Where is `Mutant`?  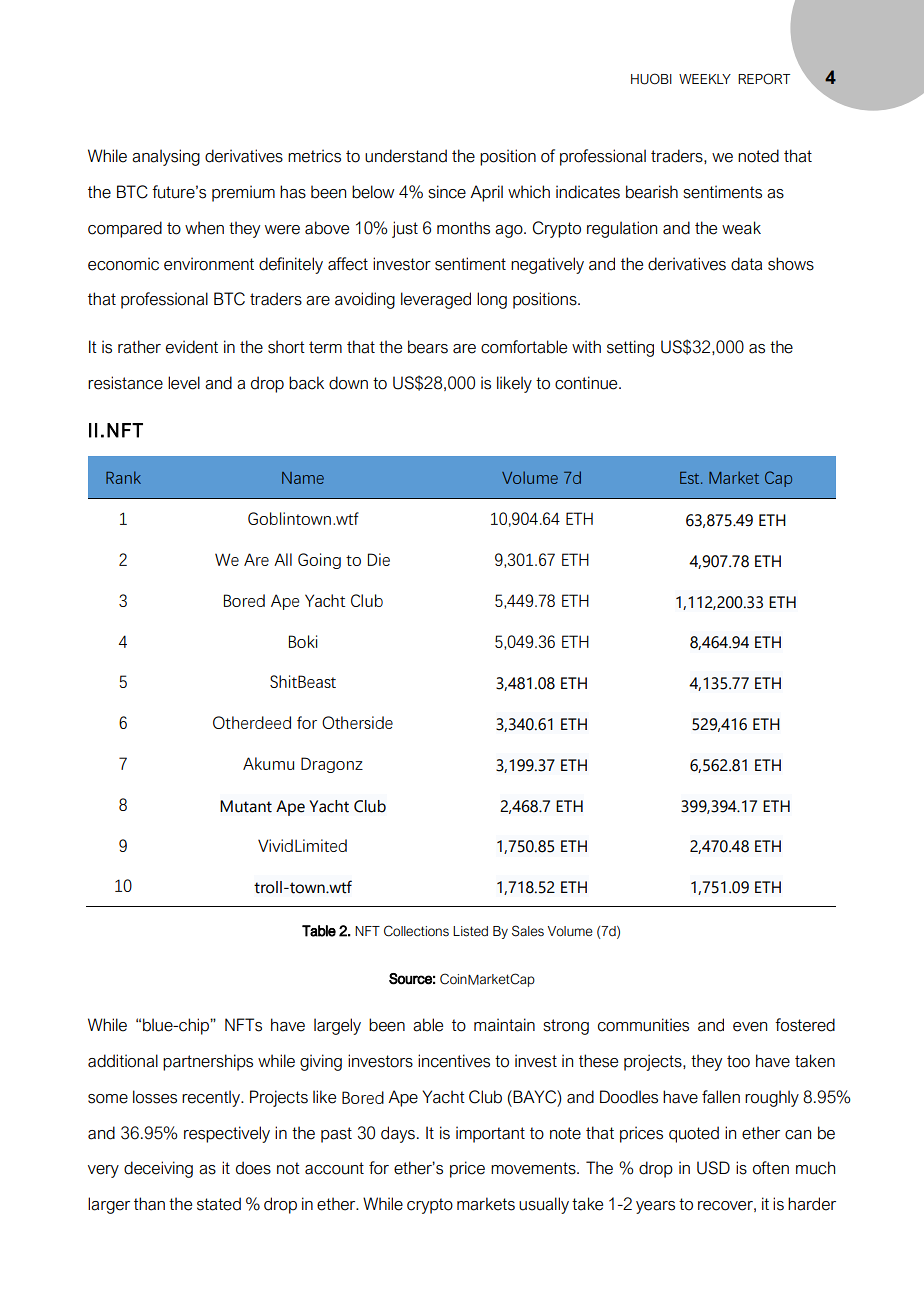 Mutant is located at coordinates (246, 806).
